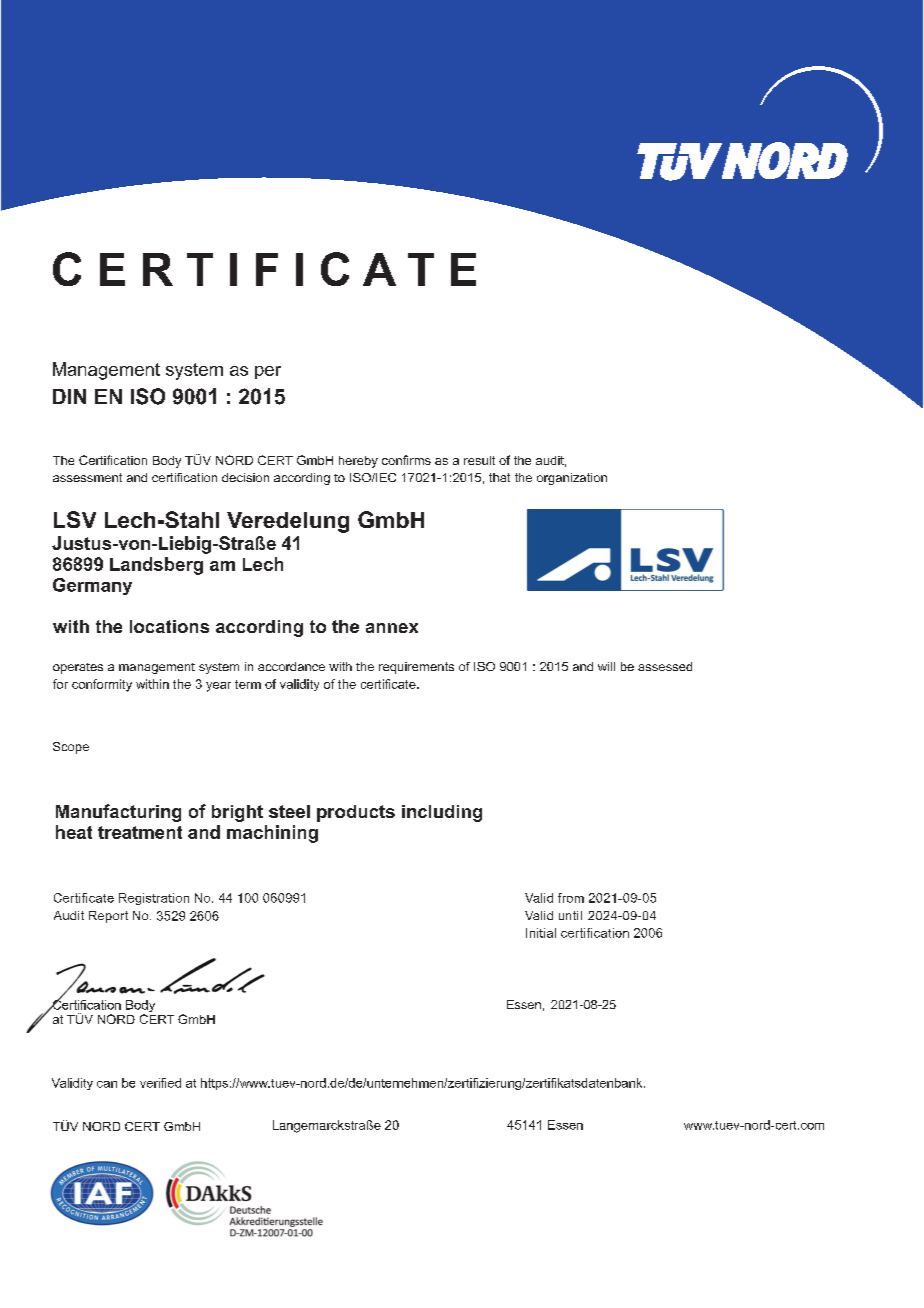 The width and height of the screenshot is (924, 1308). I want to click on will, so click(606, 666).
